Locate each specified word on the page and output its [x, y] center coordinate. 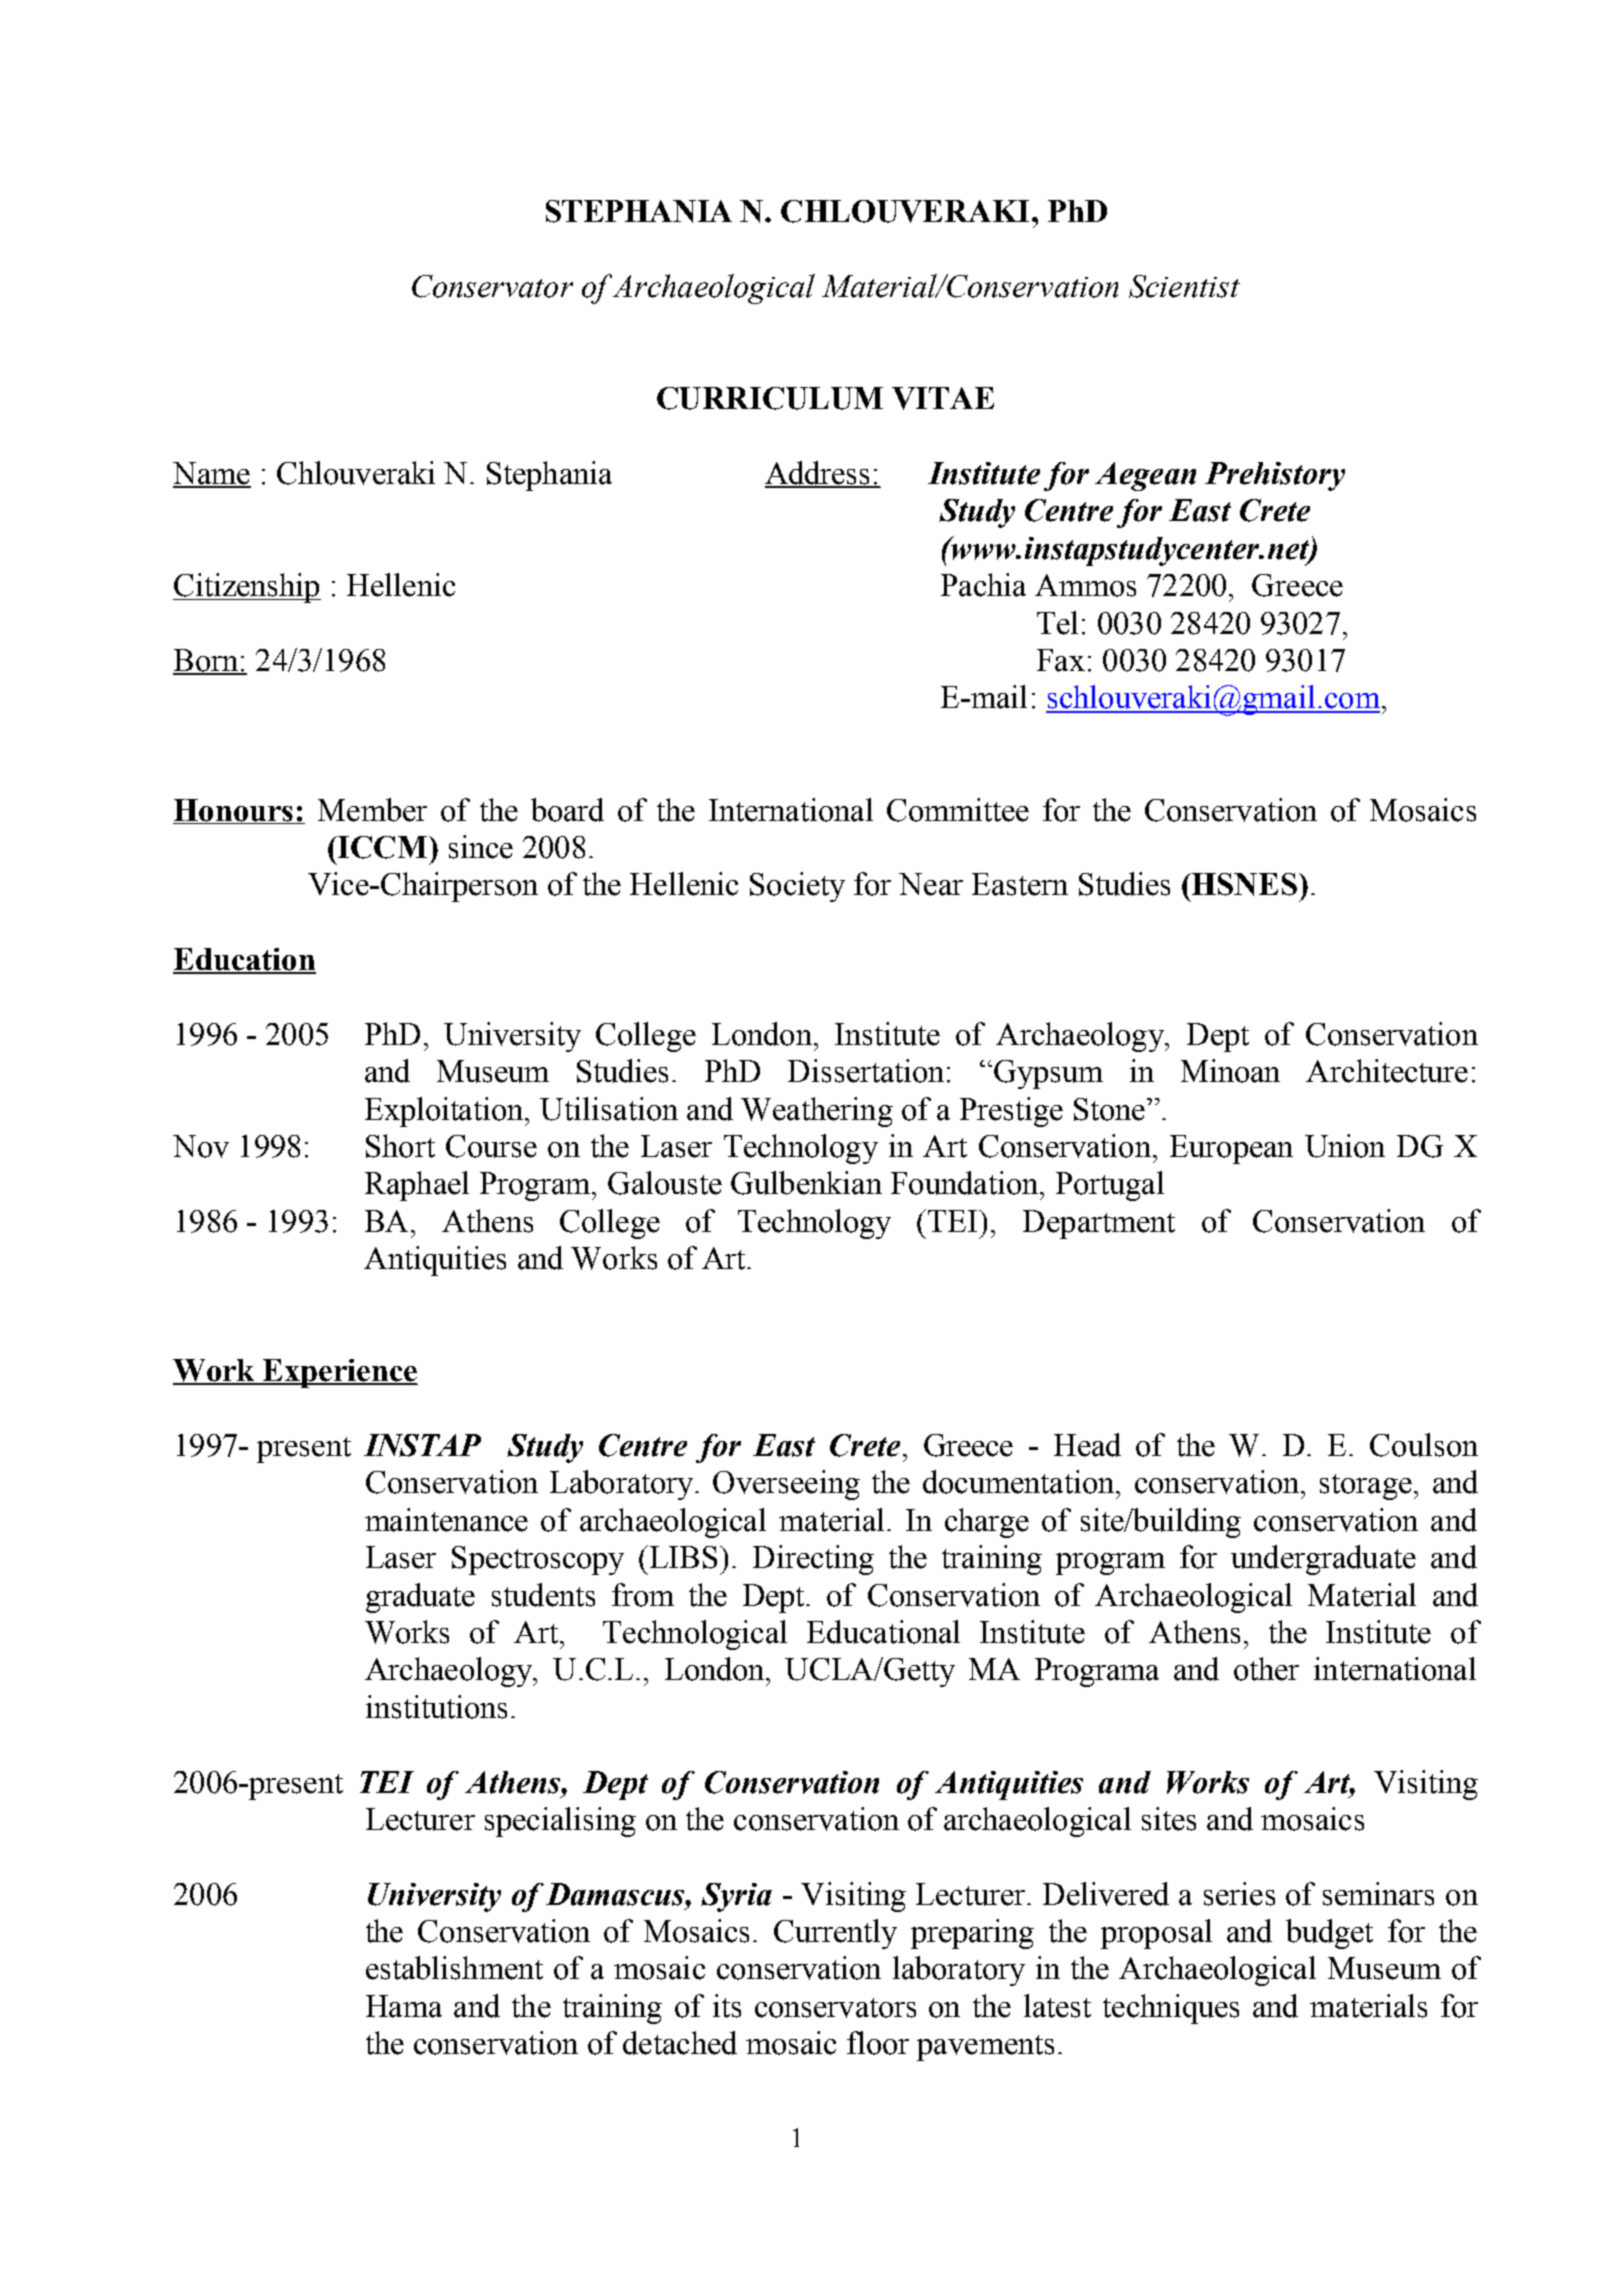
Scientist [1184, 286]
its [727, 2006]
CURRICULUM [770, 398]
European [1231, 1149]
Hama [404, 2006]
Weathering [817, 1112]
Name [212, 474]
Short [400, 1146]
